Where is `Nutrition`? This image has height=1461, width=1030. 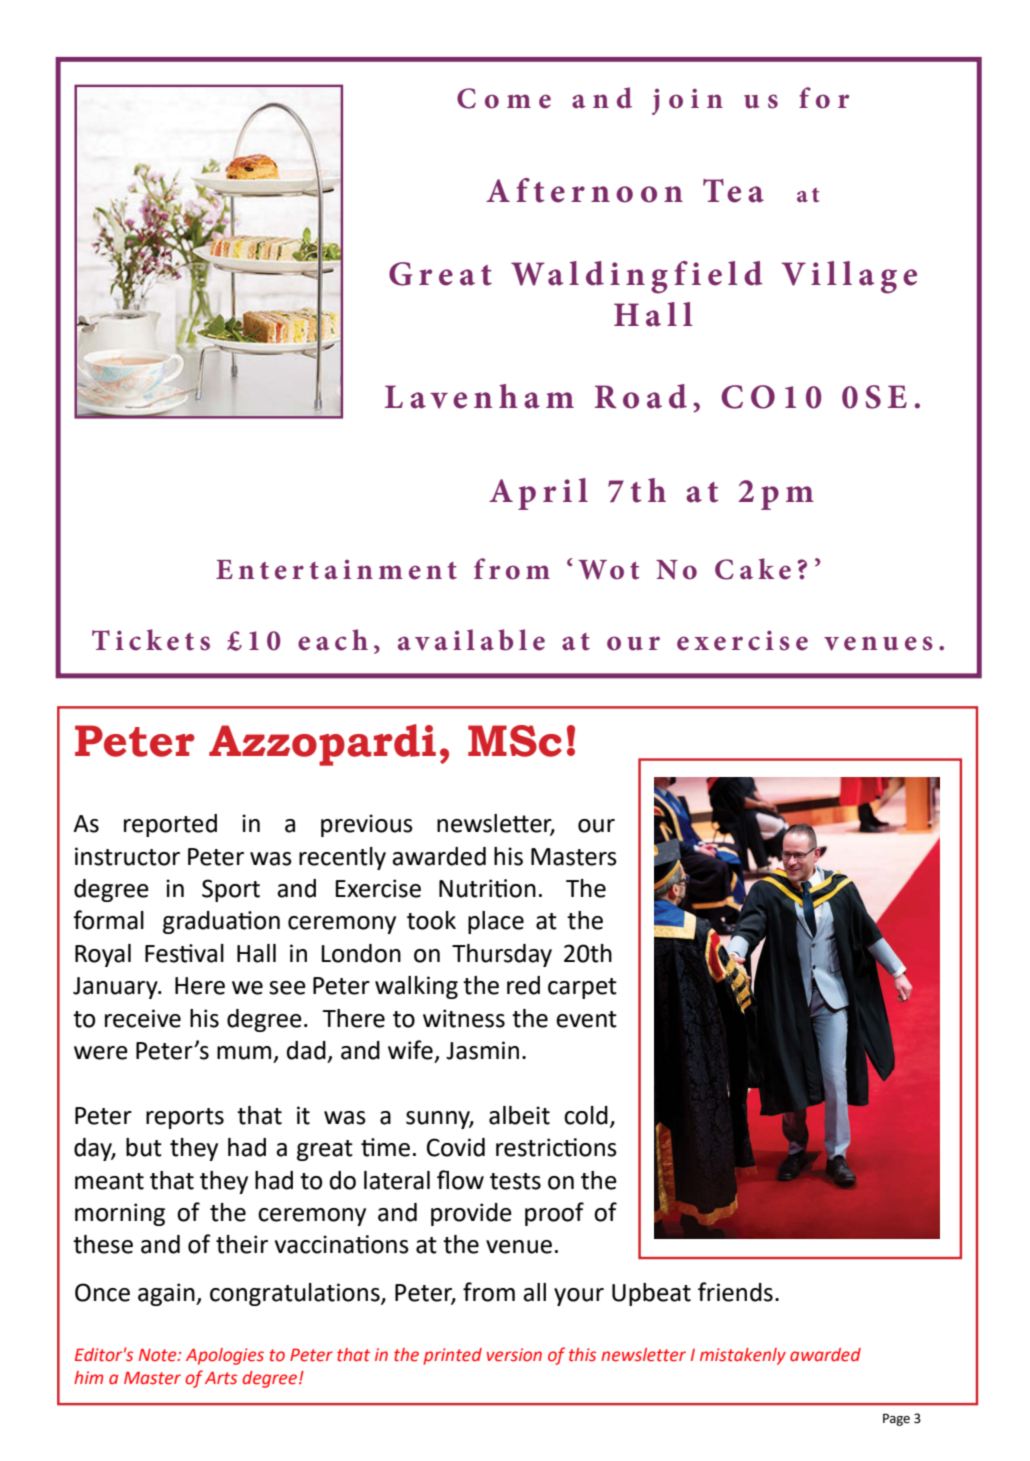
Nutrition is located at coordinates (487, 888).
